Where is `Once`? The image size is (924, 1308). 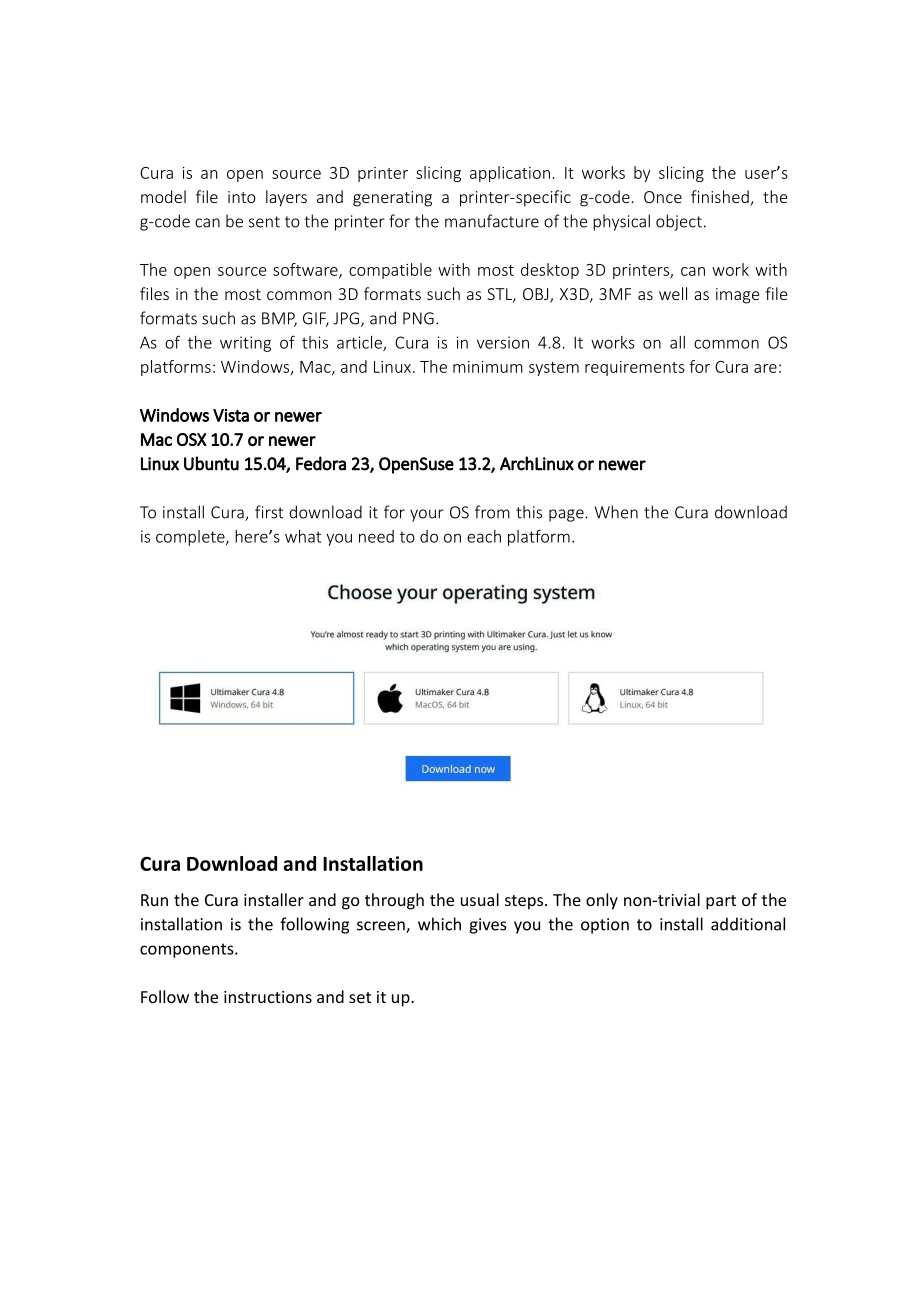 Once is located at coordinates (663, 197).
